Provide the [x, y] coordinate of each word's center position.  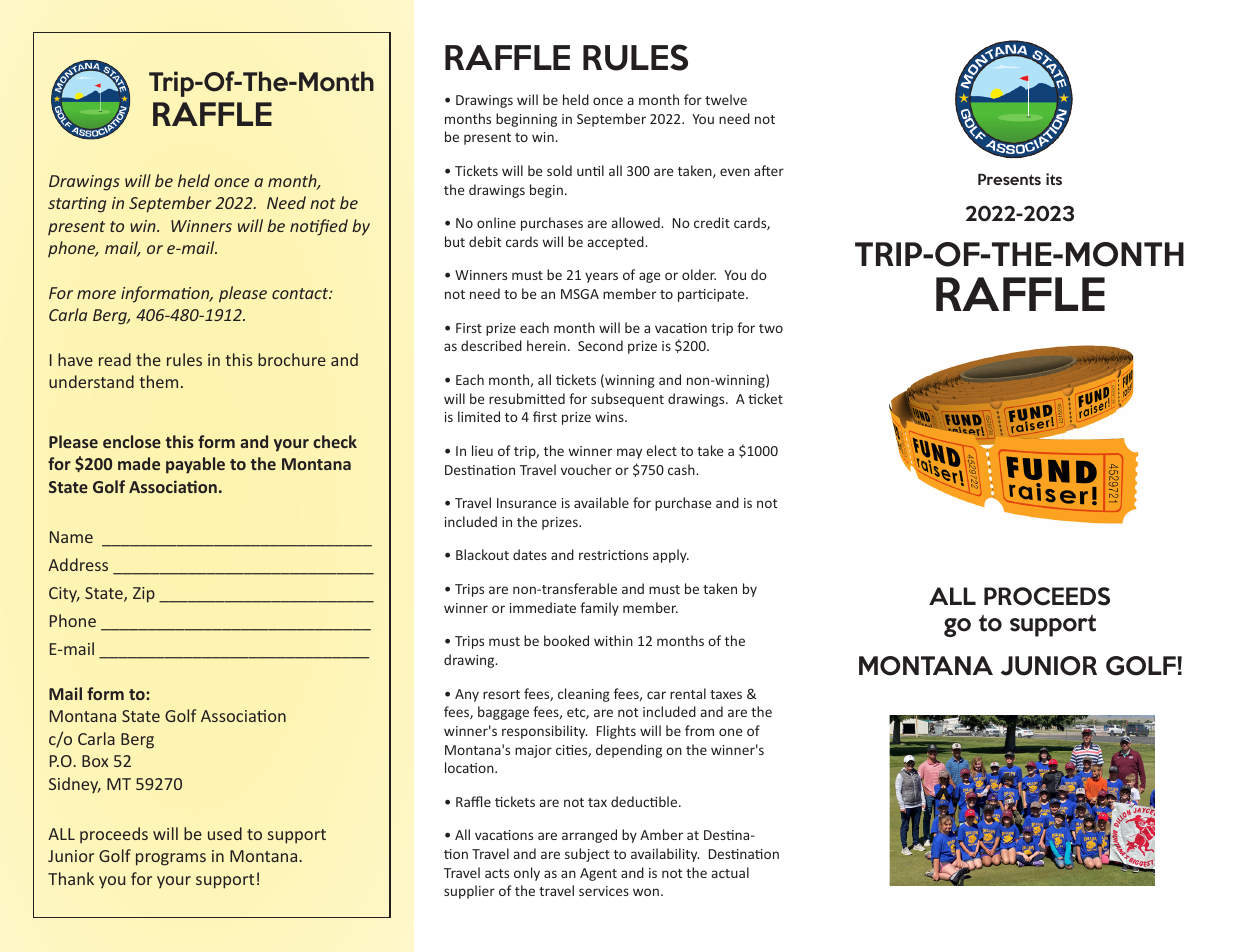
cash [682, 469]
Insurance [526, 503]
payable [195, 465]
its [1054, 179]
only [527, 874]
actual [730, 872]
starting [77, 205]
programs [171, 859]
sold [559, 170]
